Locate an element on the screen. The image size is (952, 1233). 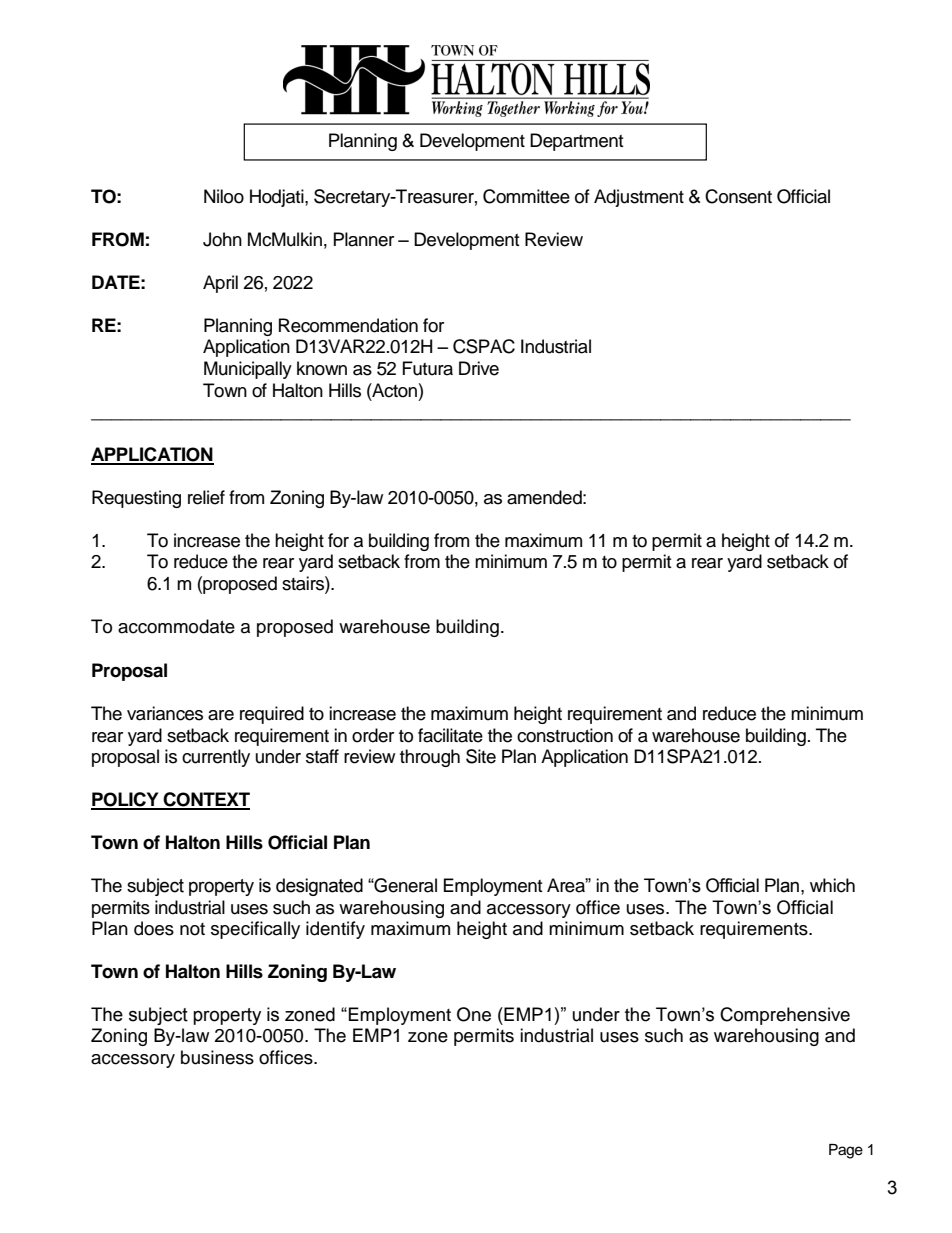
which is located at coordinates (832, 885).
